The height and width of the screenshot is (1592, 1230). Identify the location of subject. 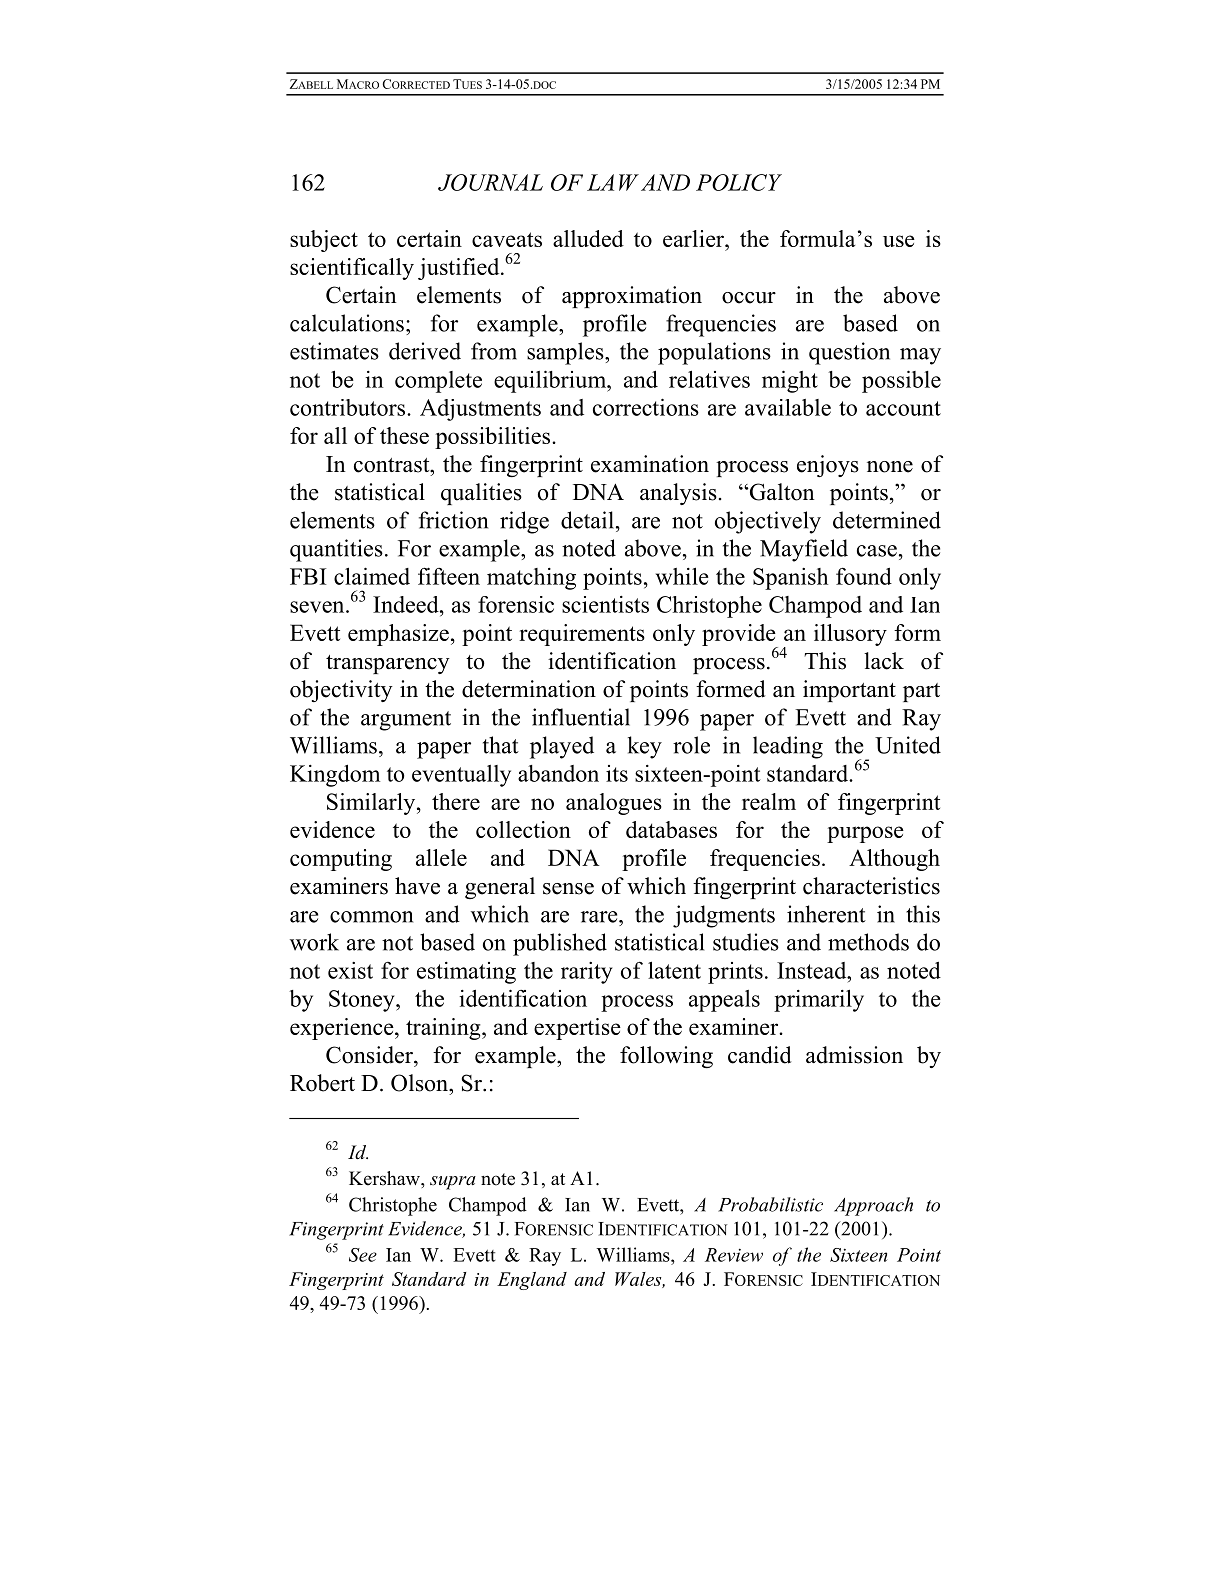
(324, 241).
